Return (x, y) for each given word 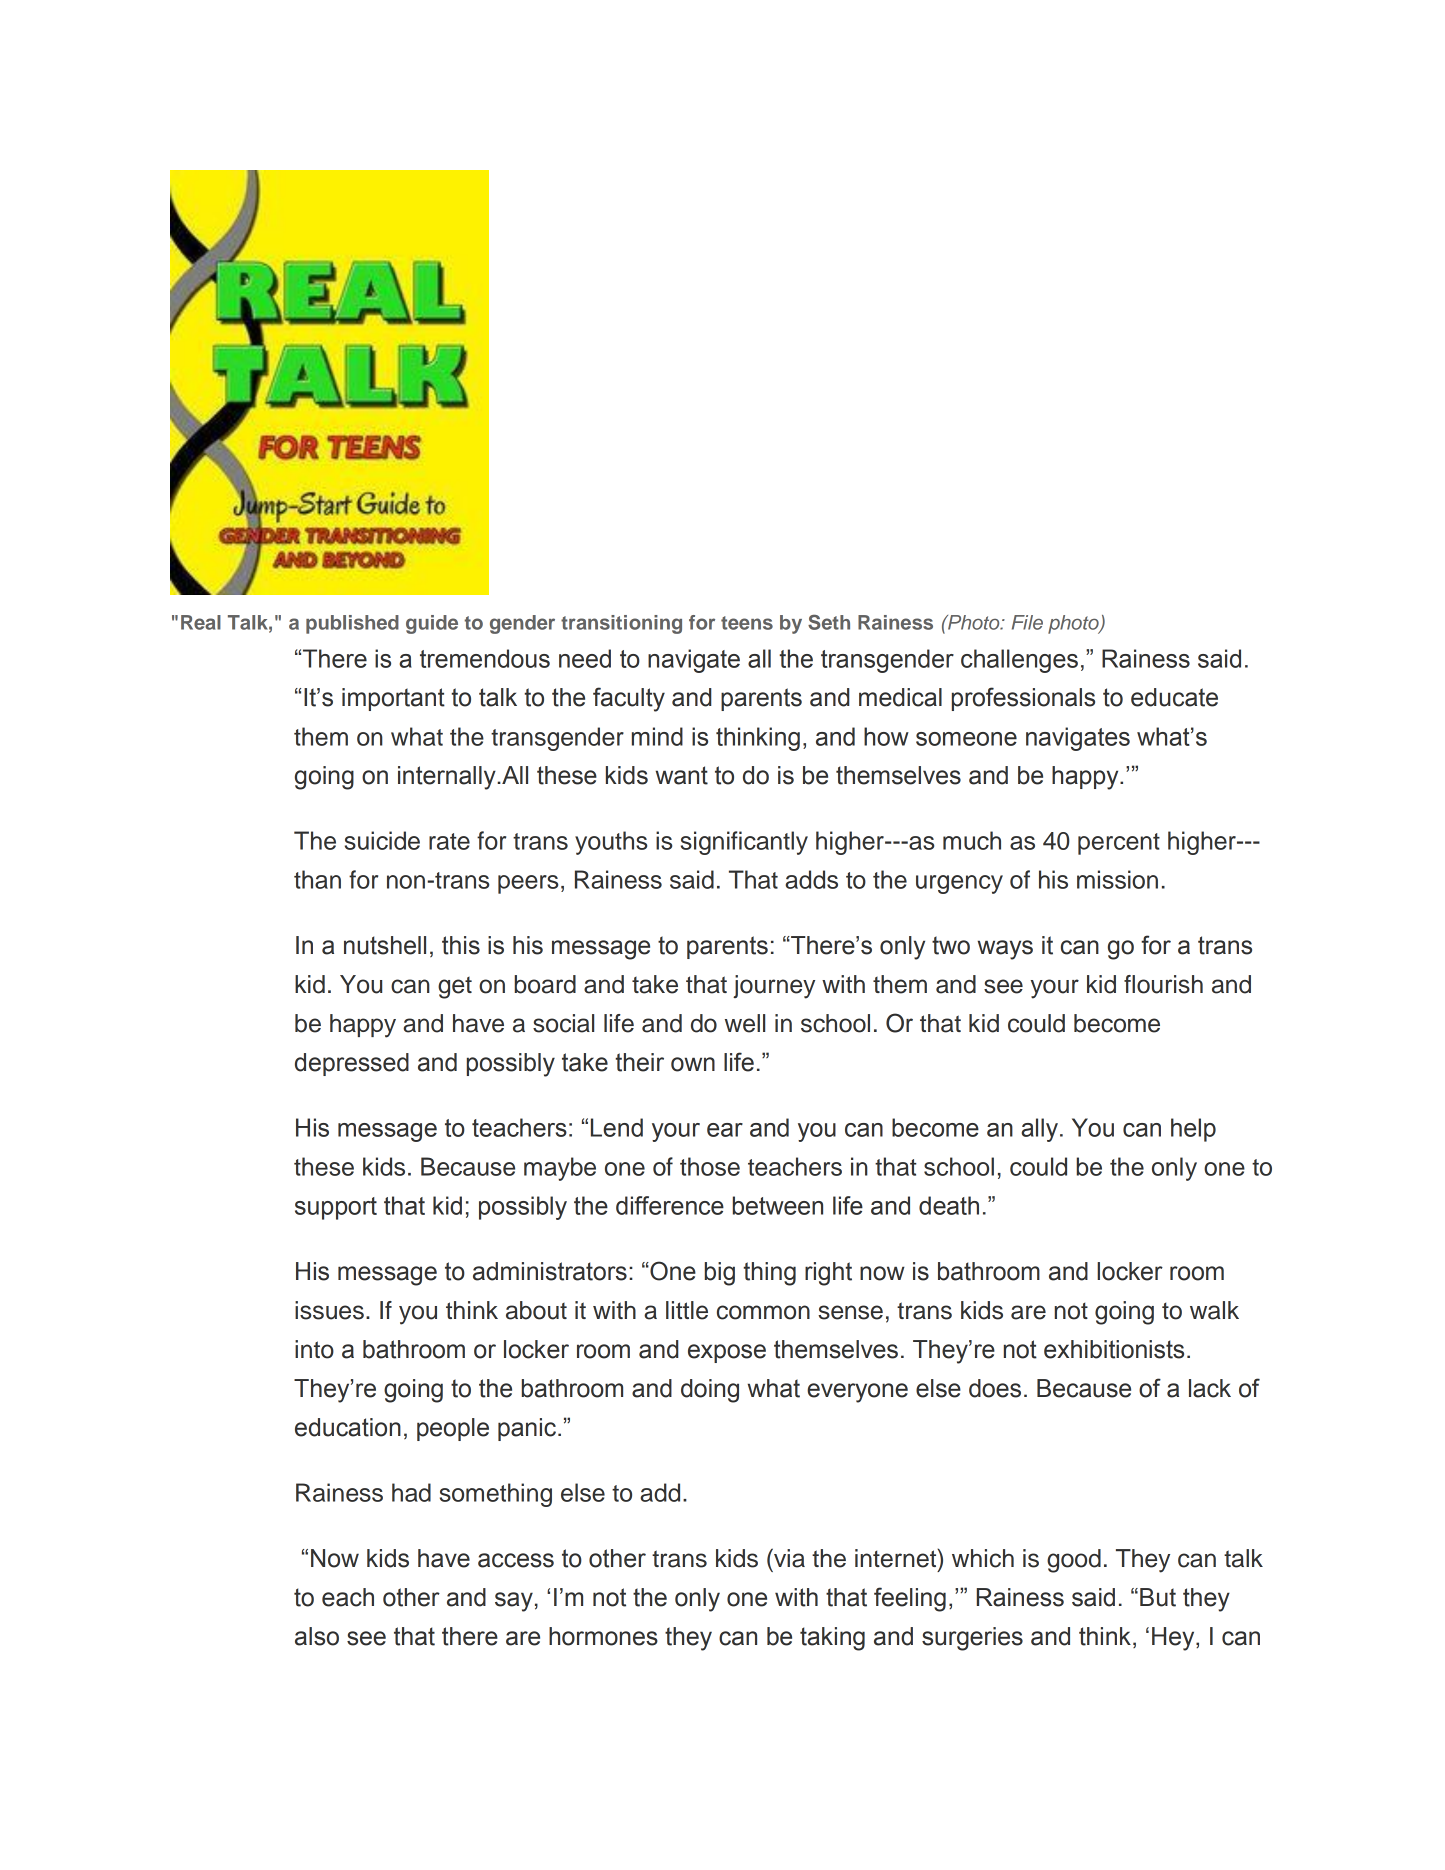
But (1158, 1597)
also (317, 1636)
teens (747, 623)
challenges (1019, 661)
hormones (603, 1636)
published (352, 624)
